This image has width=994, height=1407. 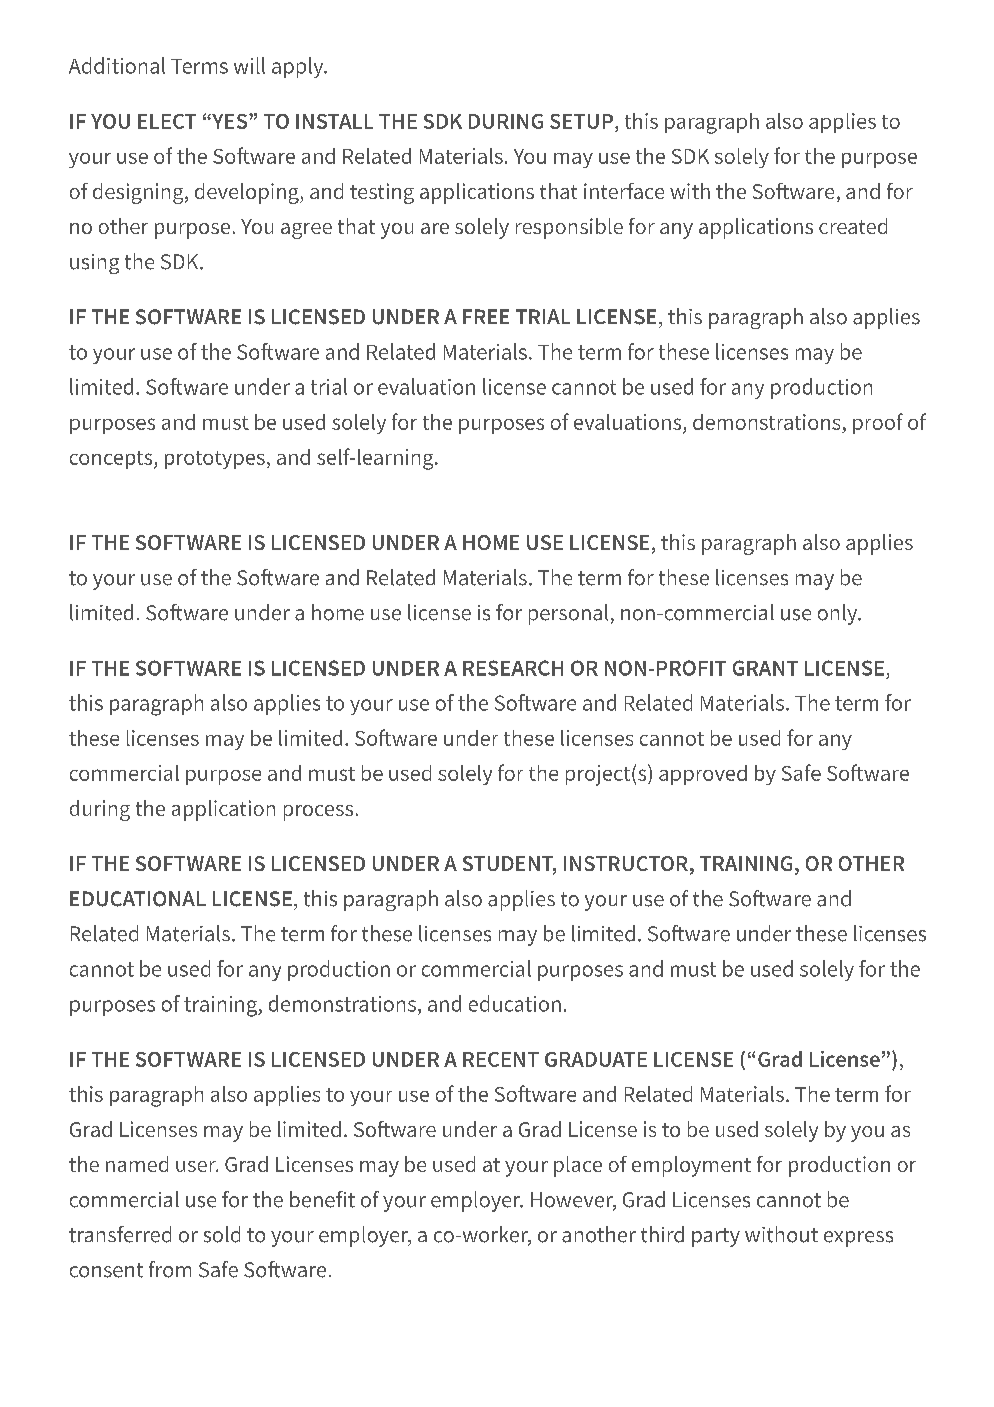 I want to click on process, so click(x=318, y=813).
